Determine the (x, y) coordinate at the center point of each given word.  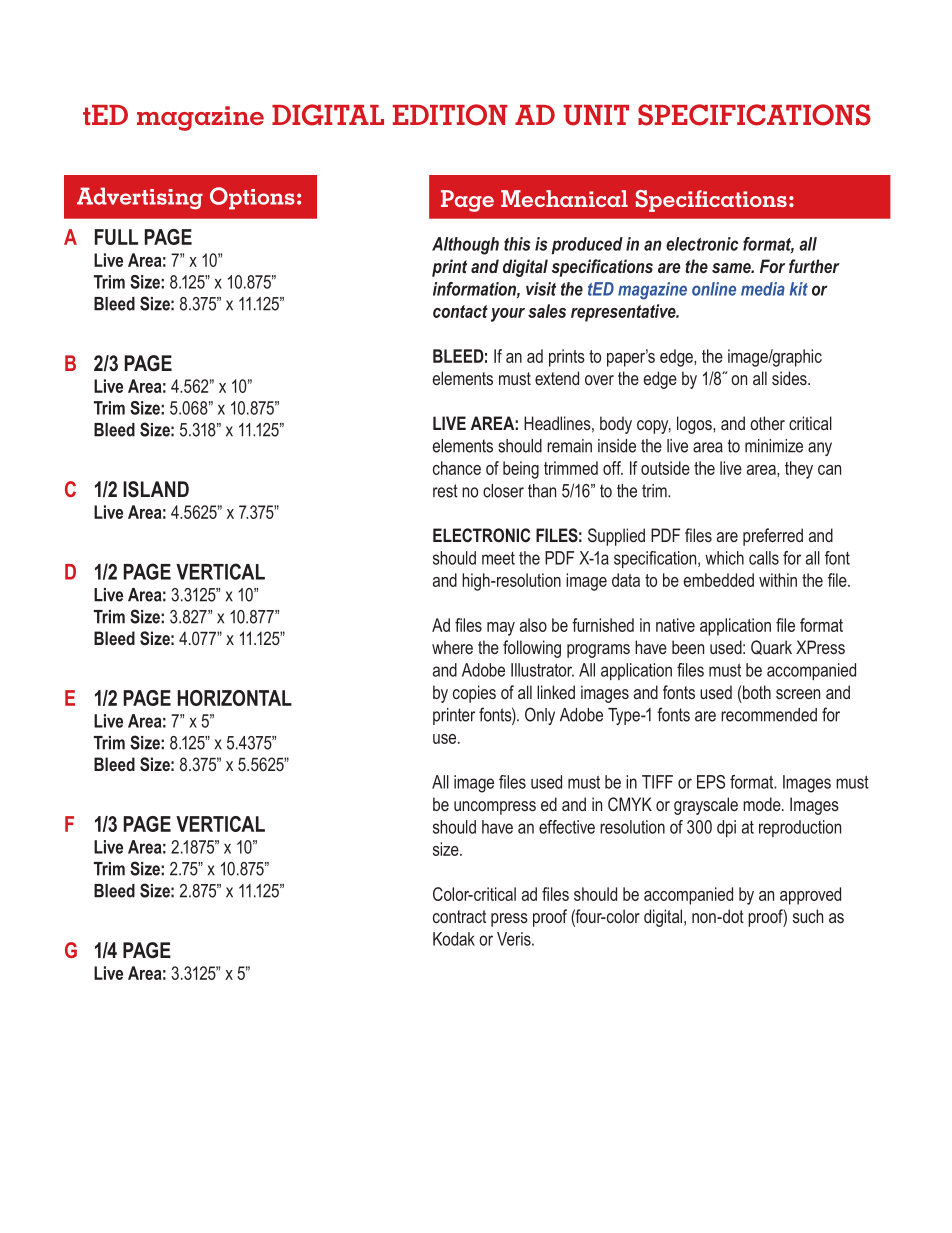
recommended (769, 715)
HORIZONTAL (235, 698)
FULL (116, 237)
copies (474, 694)
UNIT (596, 115)
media (763, 289)
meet (498, 558)
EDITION (450, 115)
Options (252, 198)
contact (460, 311)
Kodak (454, 939)
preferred (773, 537)
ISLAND (156, 489)
